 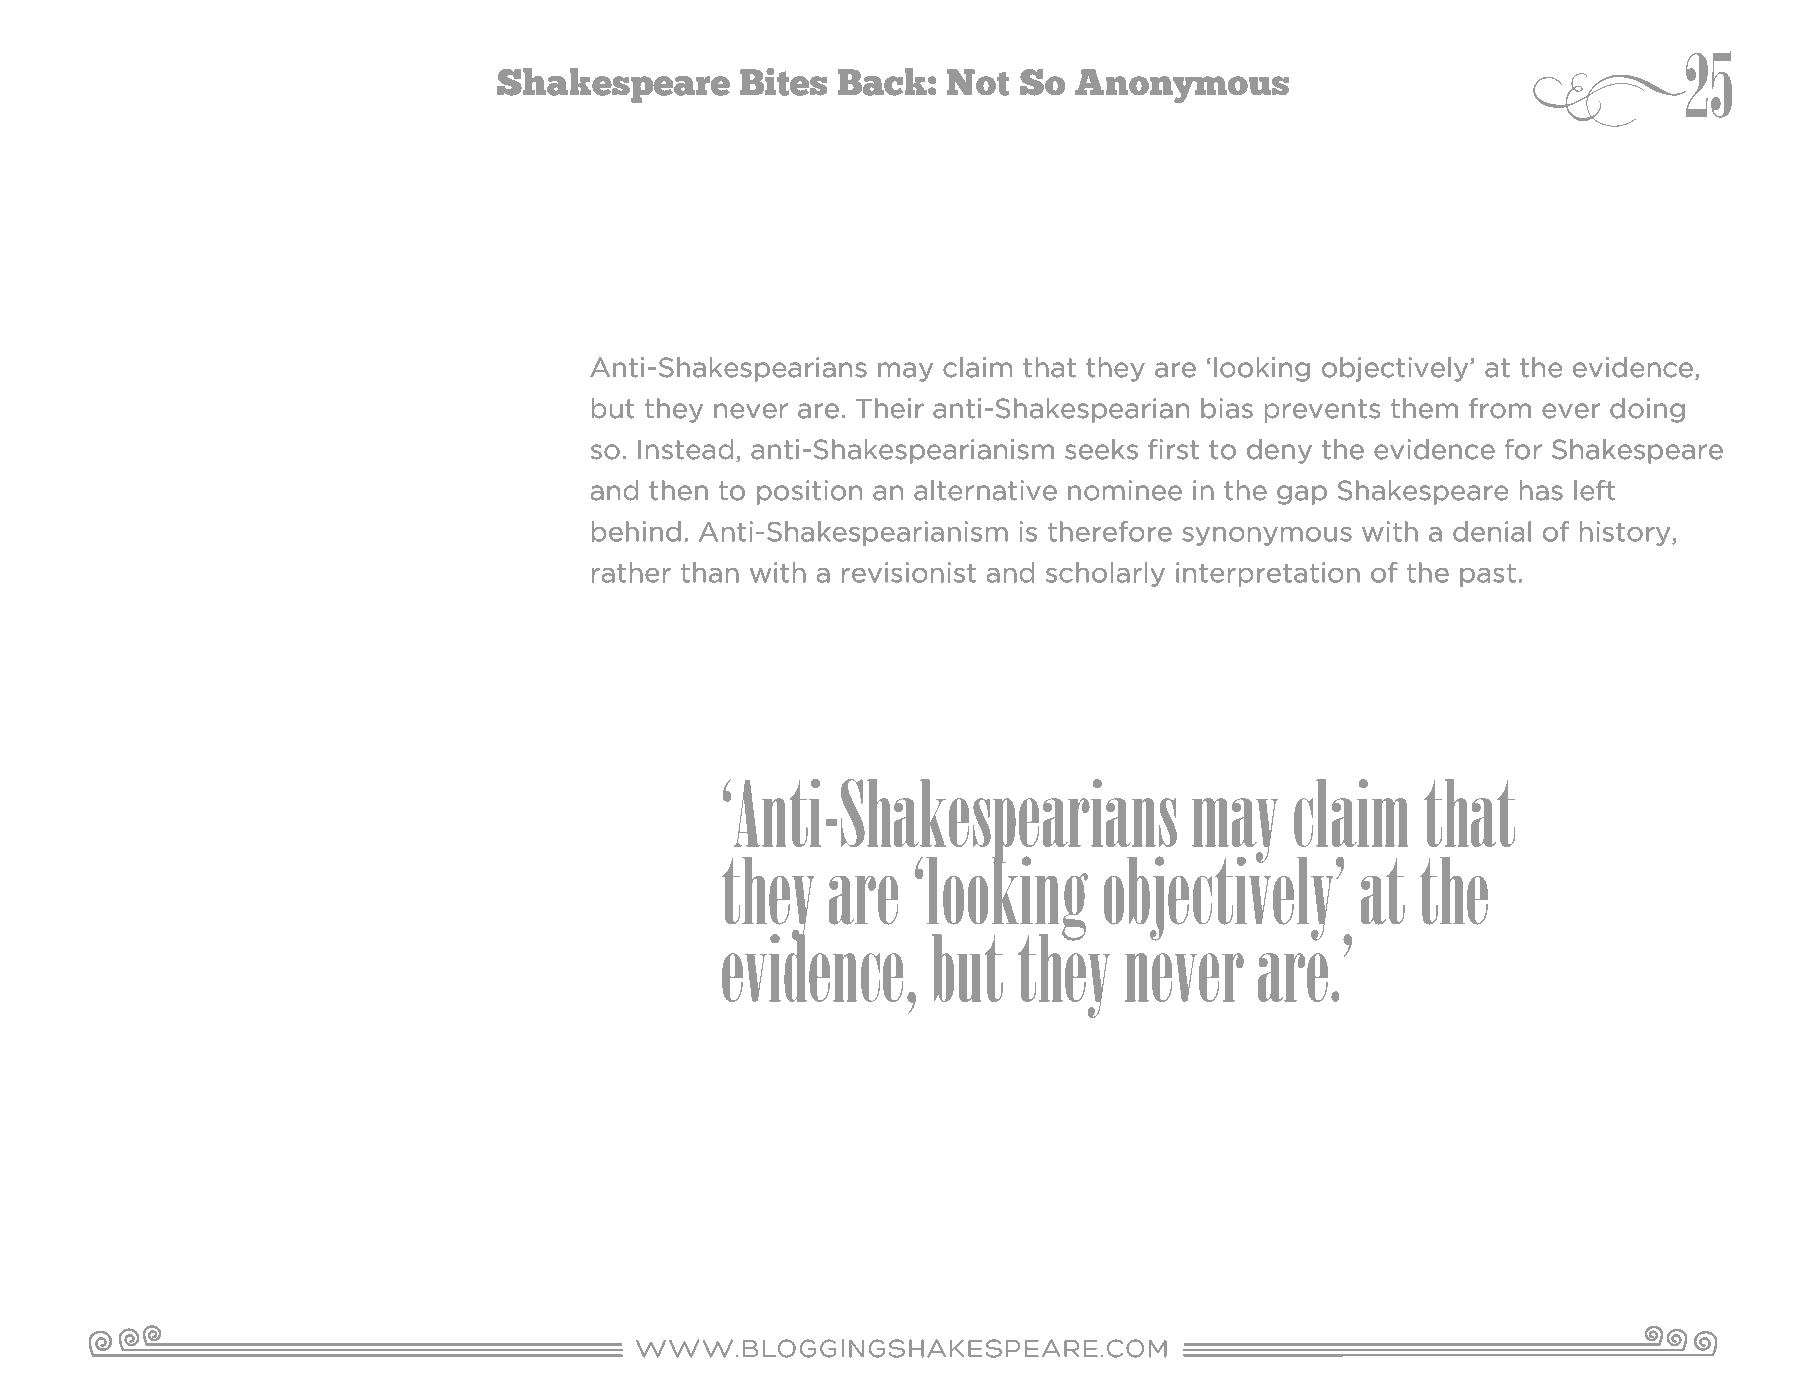 What do you see at coordinates (1500, 408) in the screenshot?
I see `from` at bounding box center [1500, 408].
